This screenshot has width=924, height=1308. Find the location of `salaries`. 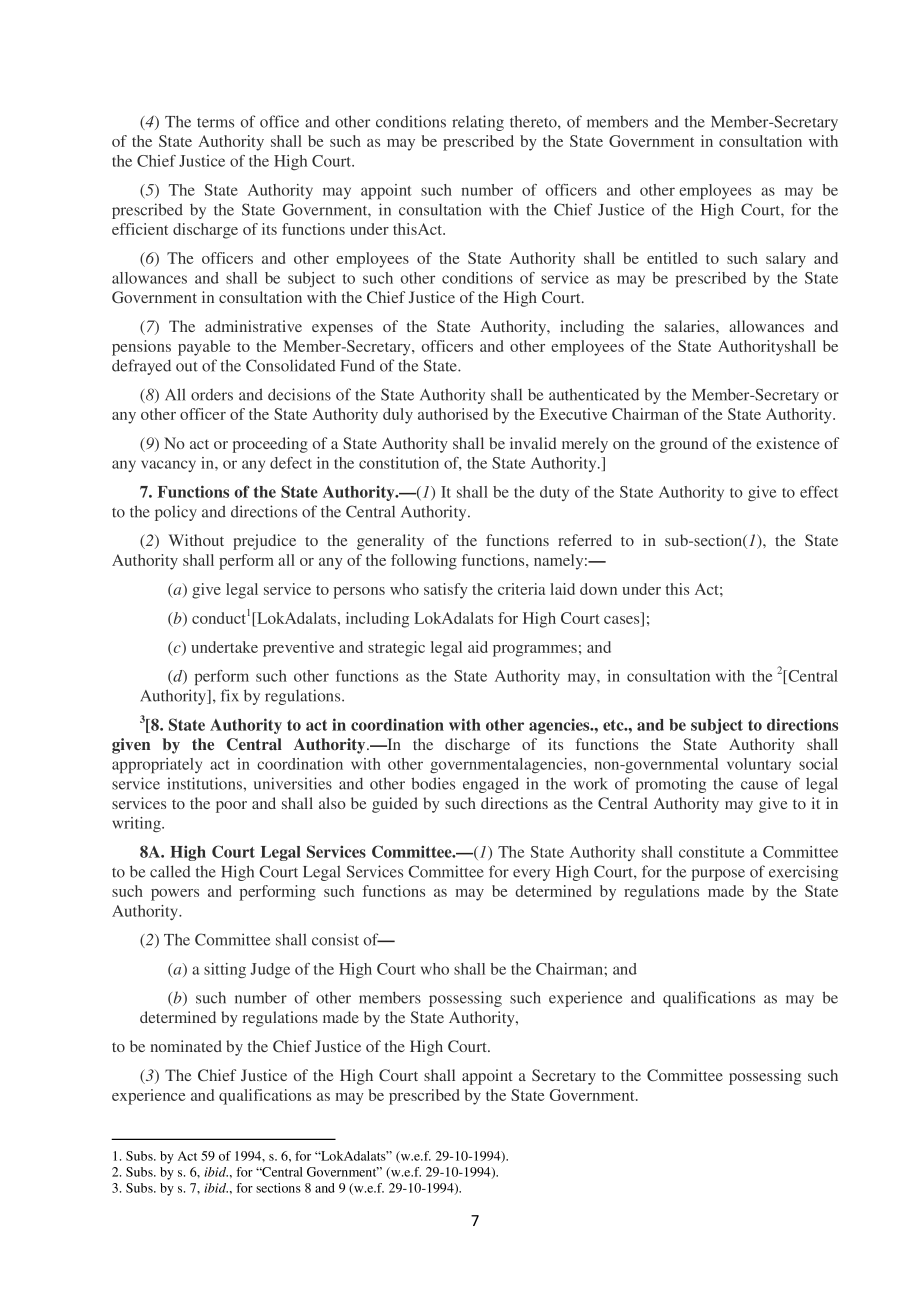

salaries is located at coordinates (691, 326).
